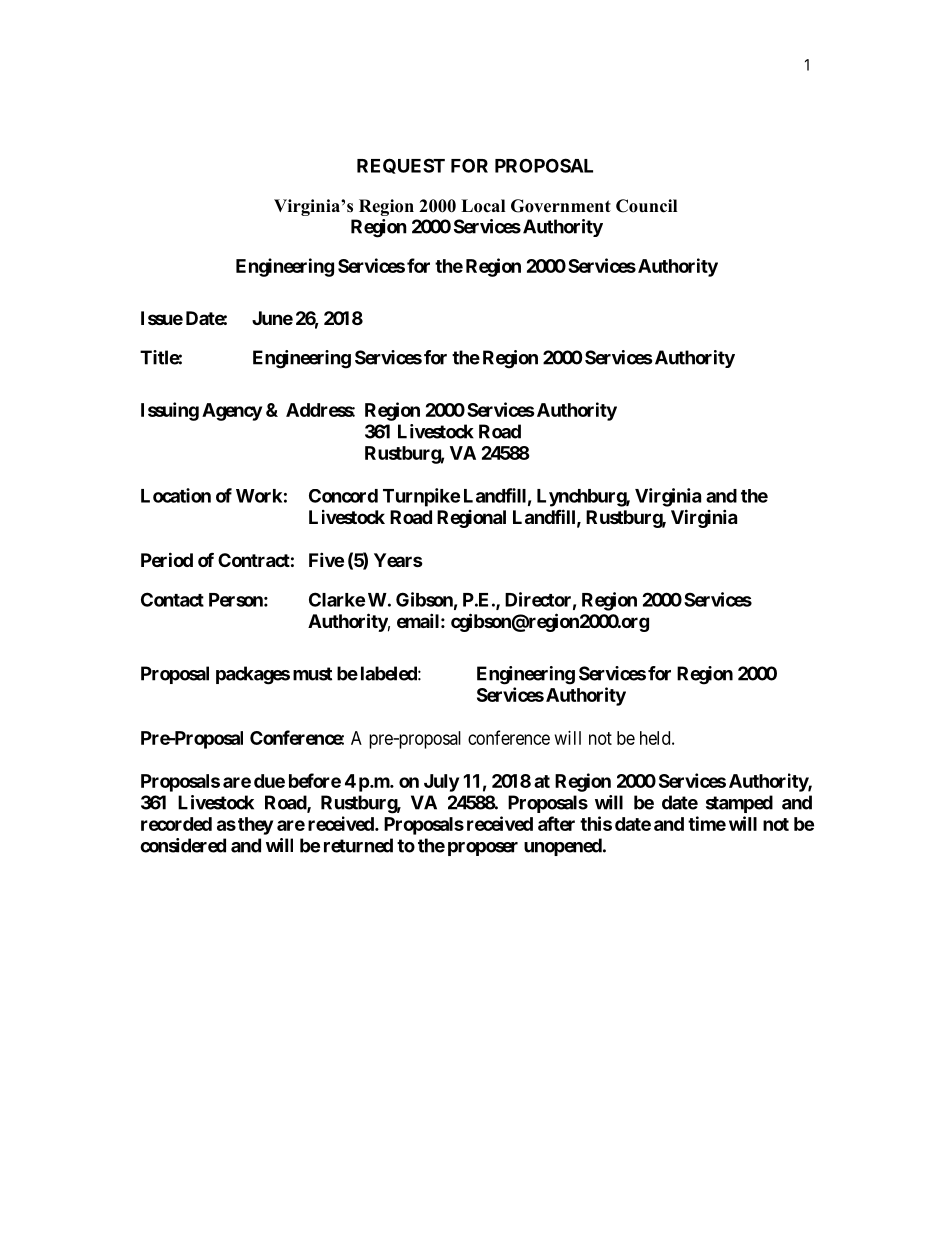  I want to click on REQUEST, so click(401, 166).
